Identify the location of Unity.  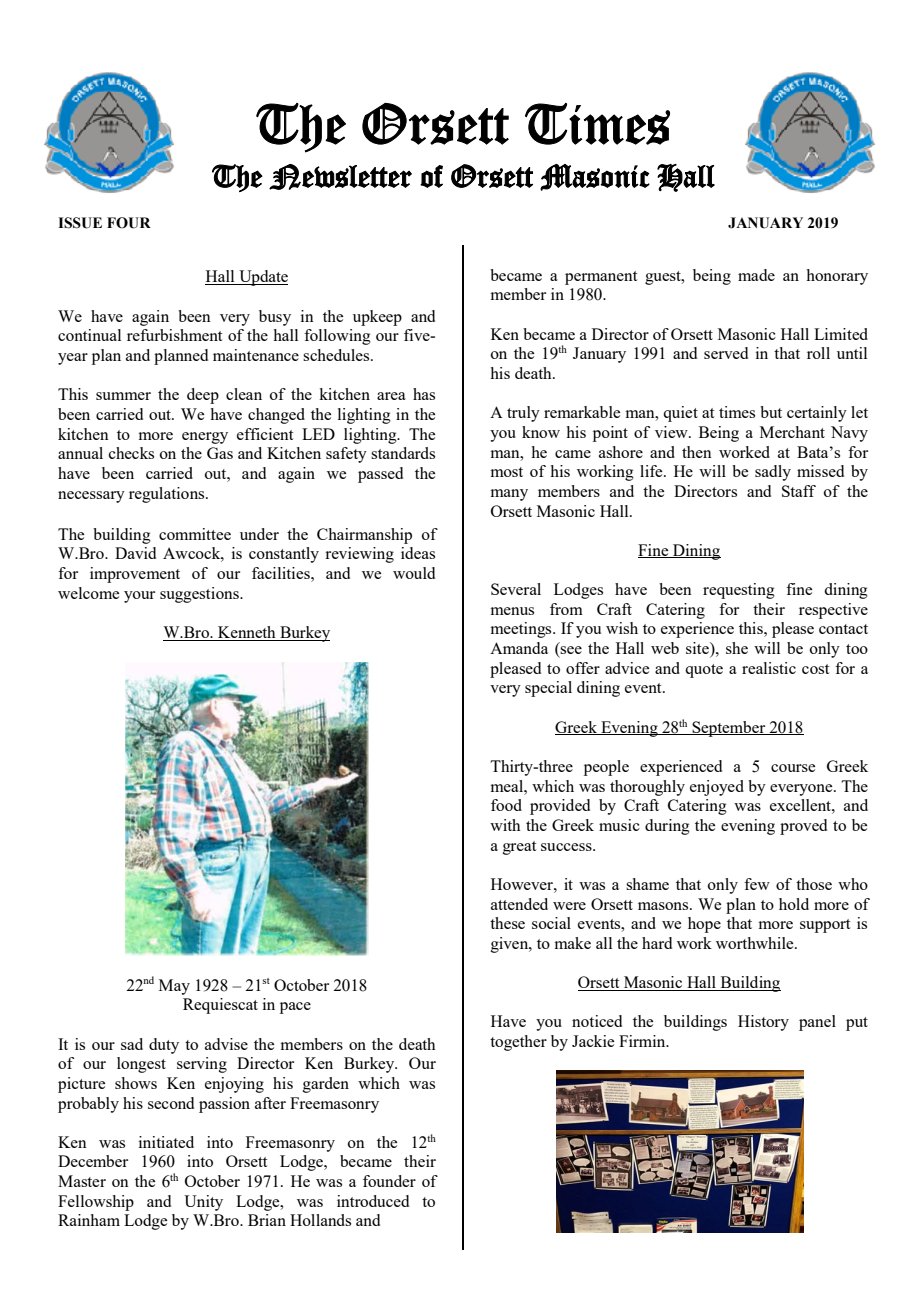
(203, 1203).
